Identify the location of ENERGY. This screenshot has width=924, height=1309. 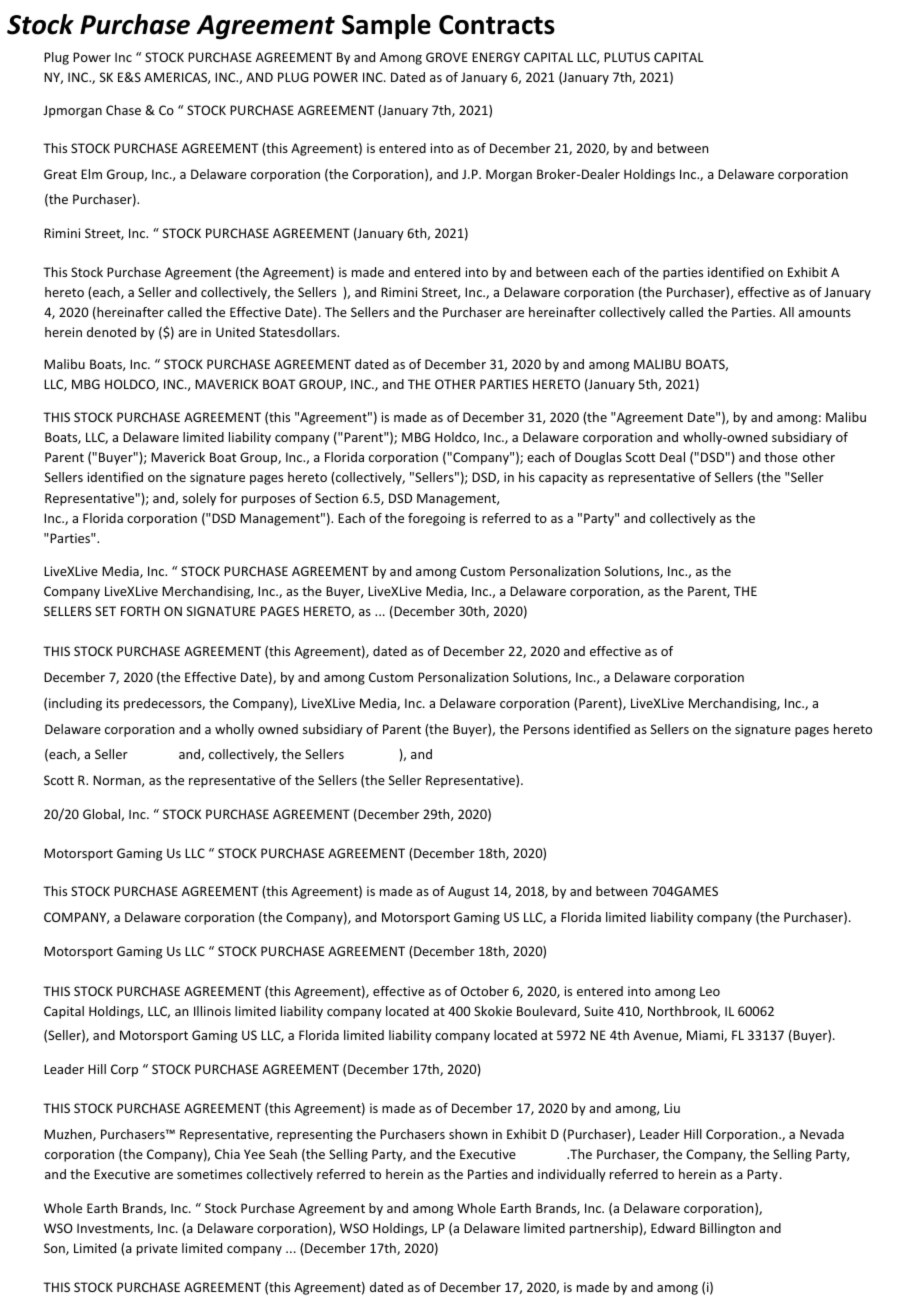
(496, 57).
